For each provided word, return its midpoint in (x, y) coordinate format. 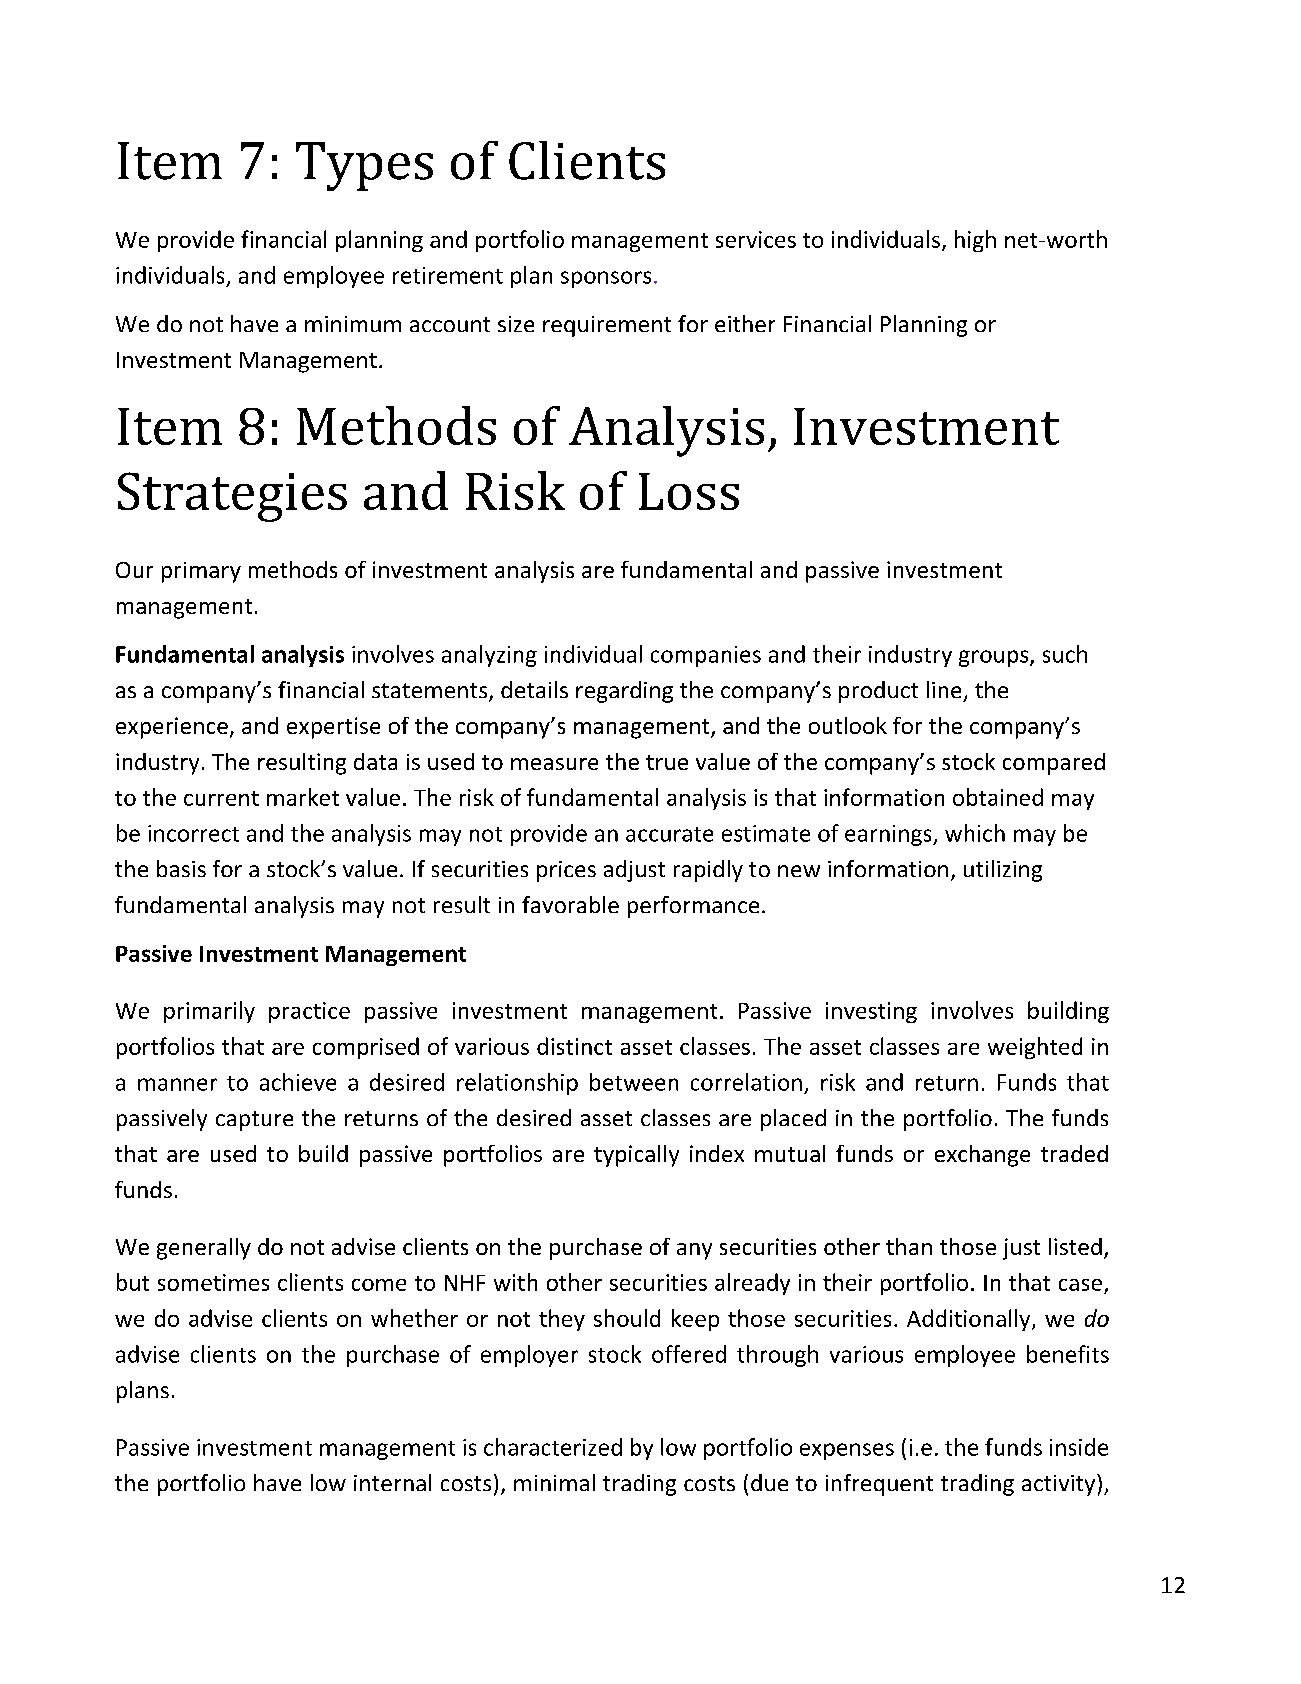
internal (392, 1482)
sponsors (606, 279)
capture (254, 1121)
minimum (353, 324)
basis (181, 868)
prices (566, 871)
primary (201, 572)
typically (636, 1156)
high (975, 241)
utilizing (1003, 871)
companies (706, 656)
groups (995, 658)
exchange (982, 1156)
